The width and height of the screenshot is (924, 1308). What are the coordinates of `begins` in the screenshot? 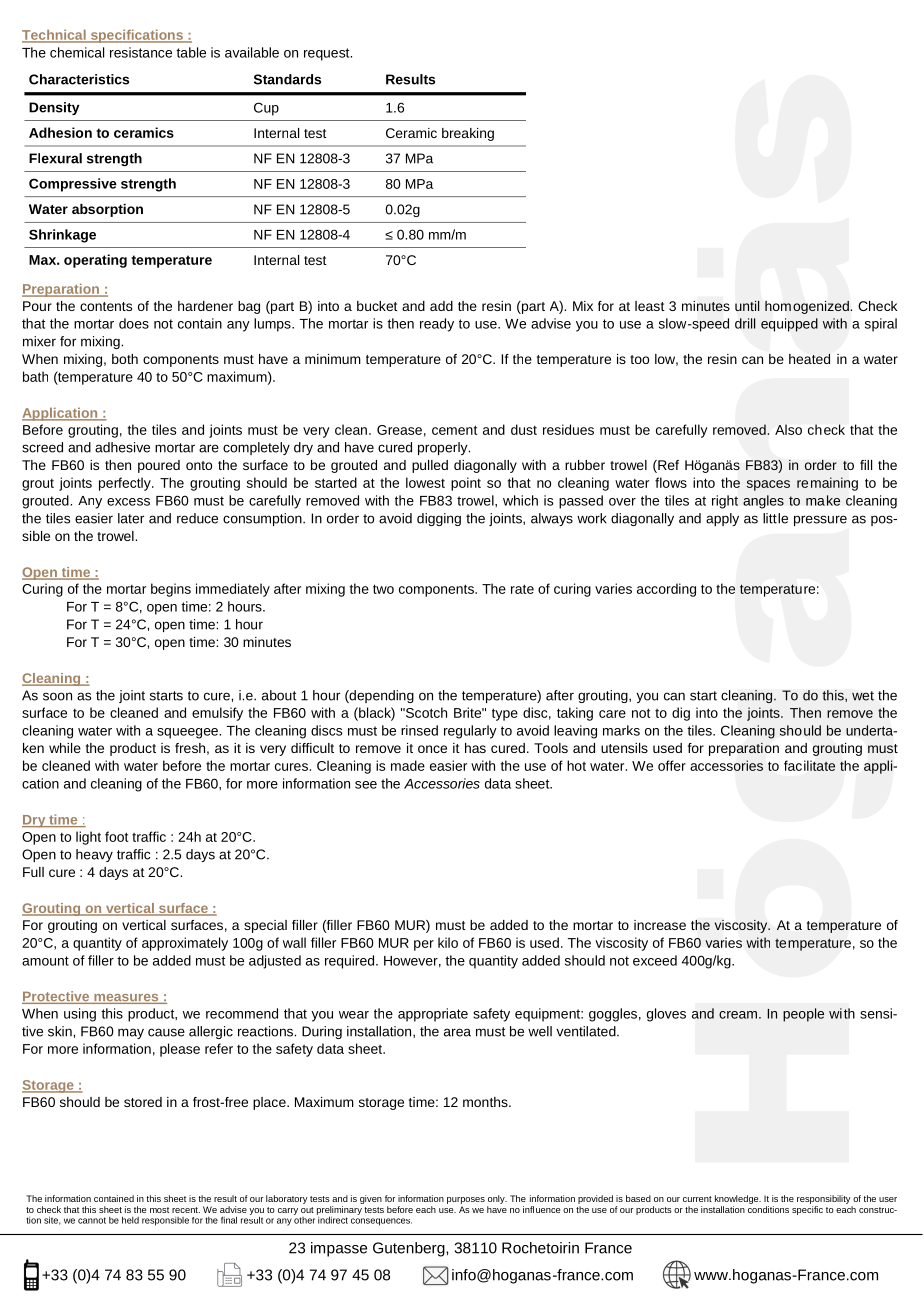 It's located at (171, 590).
